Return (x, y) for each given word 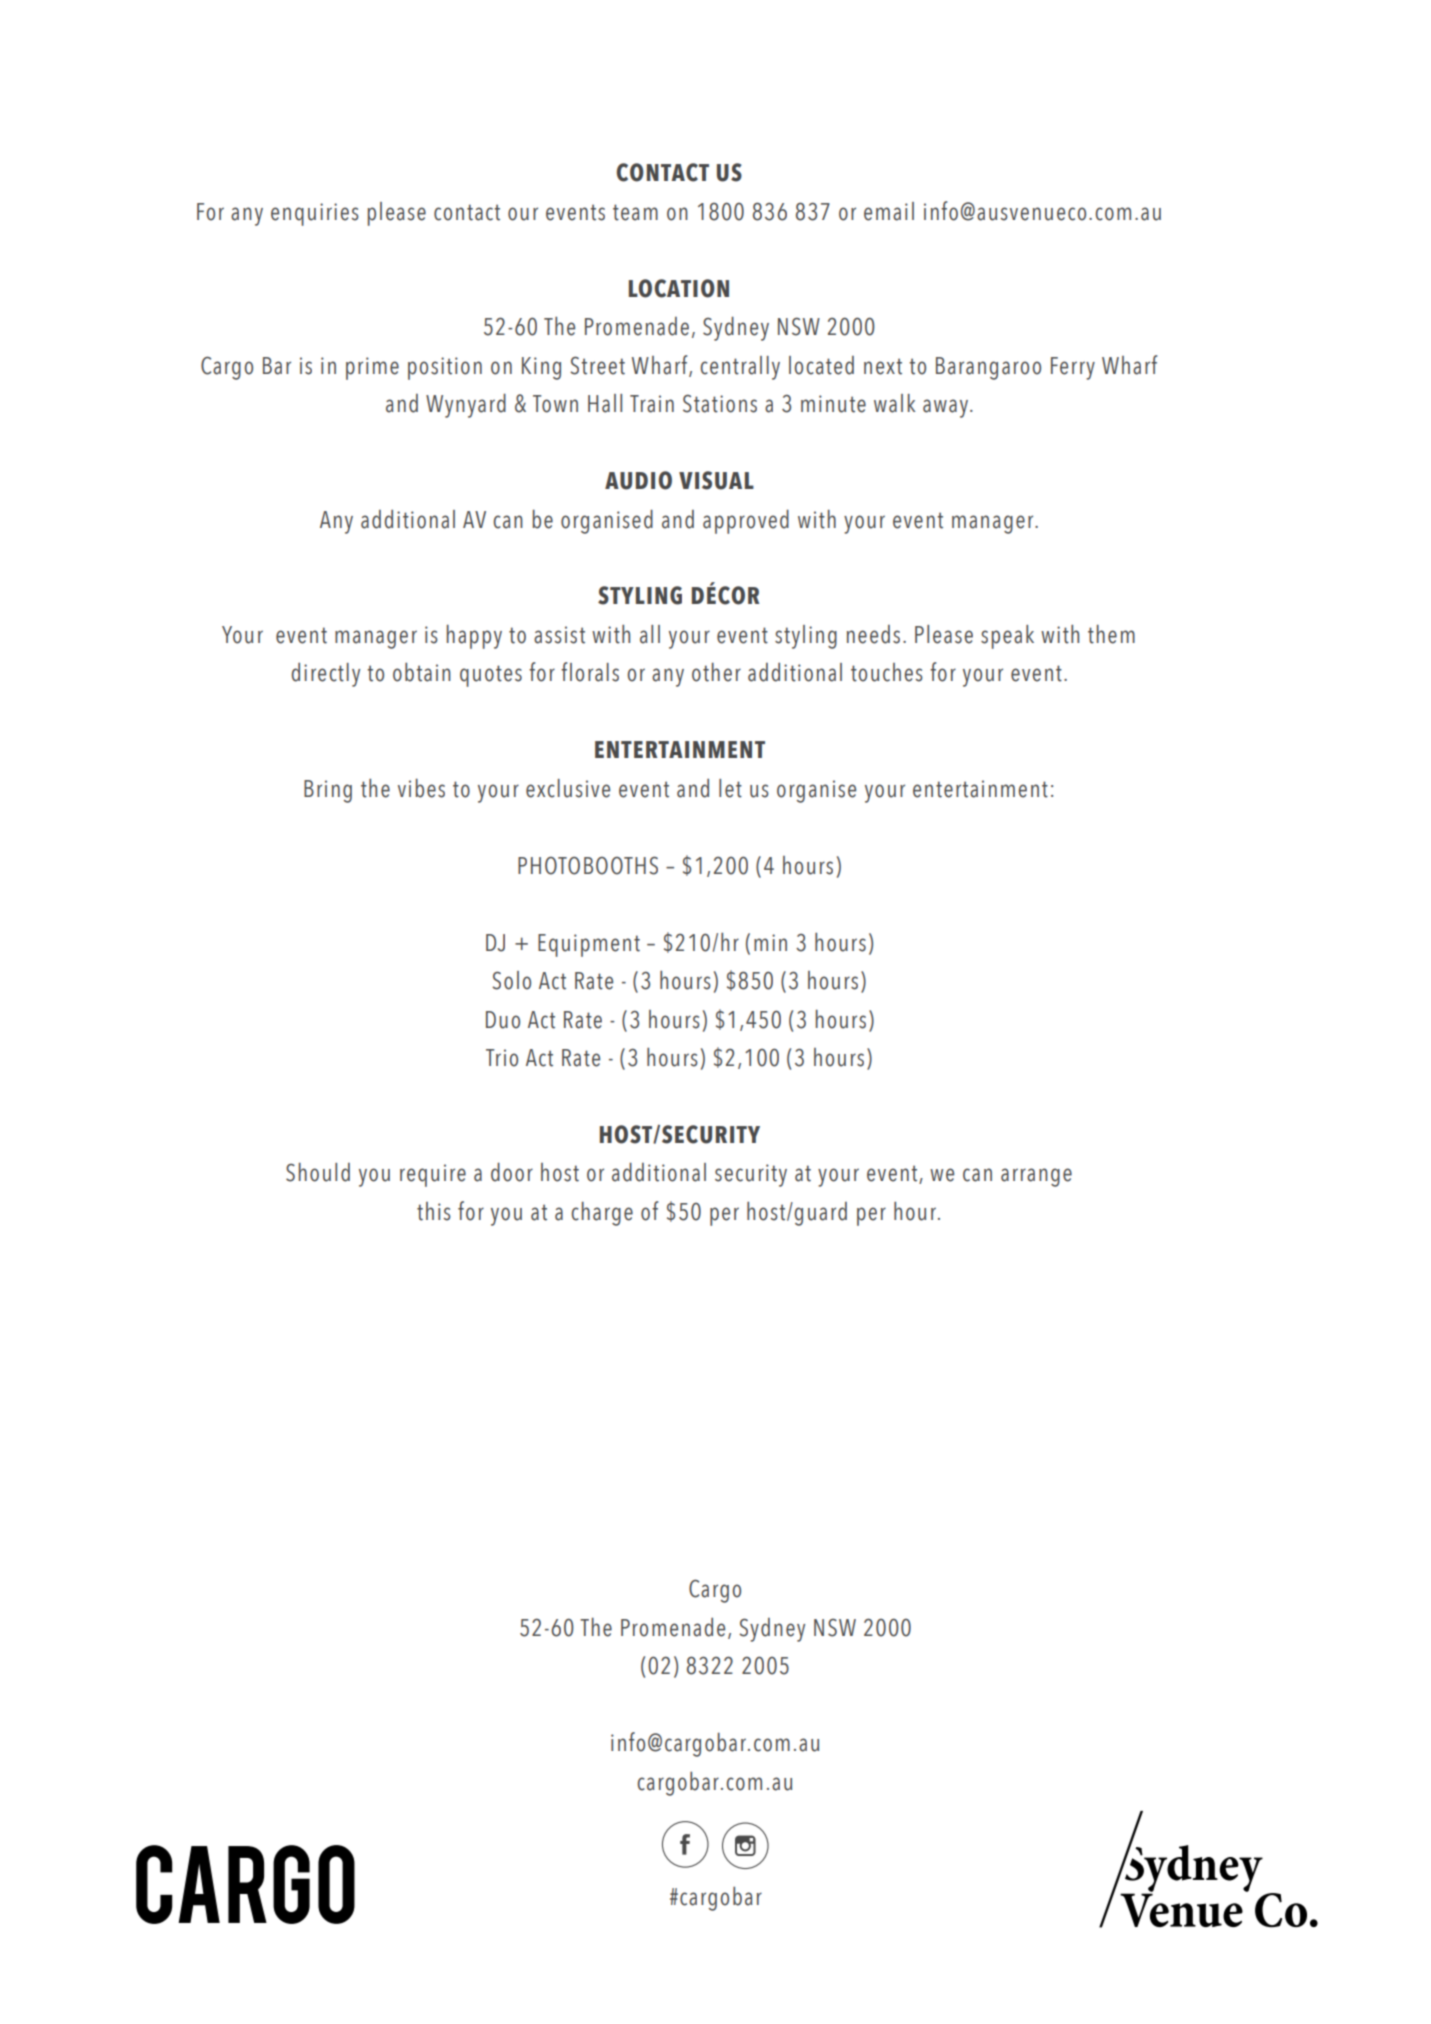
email (889, 211)
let (730, 788)
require (433, 1175)
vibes (421, 788)
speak (1007, 637)
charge (602, 1214)
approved (746, 521)
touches (887, 672)
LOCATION (679, 288)
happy (474, 637)
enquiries (315, 214)
